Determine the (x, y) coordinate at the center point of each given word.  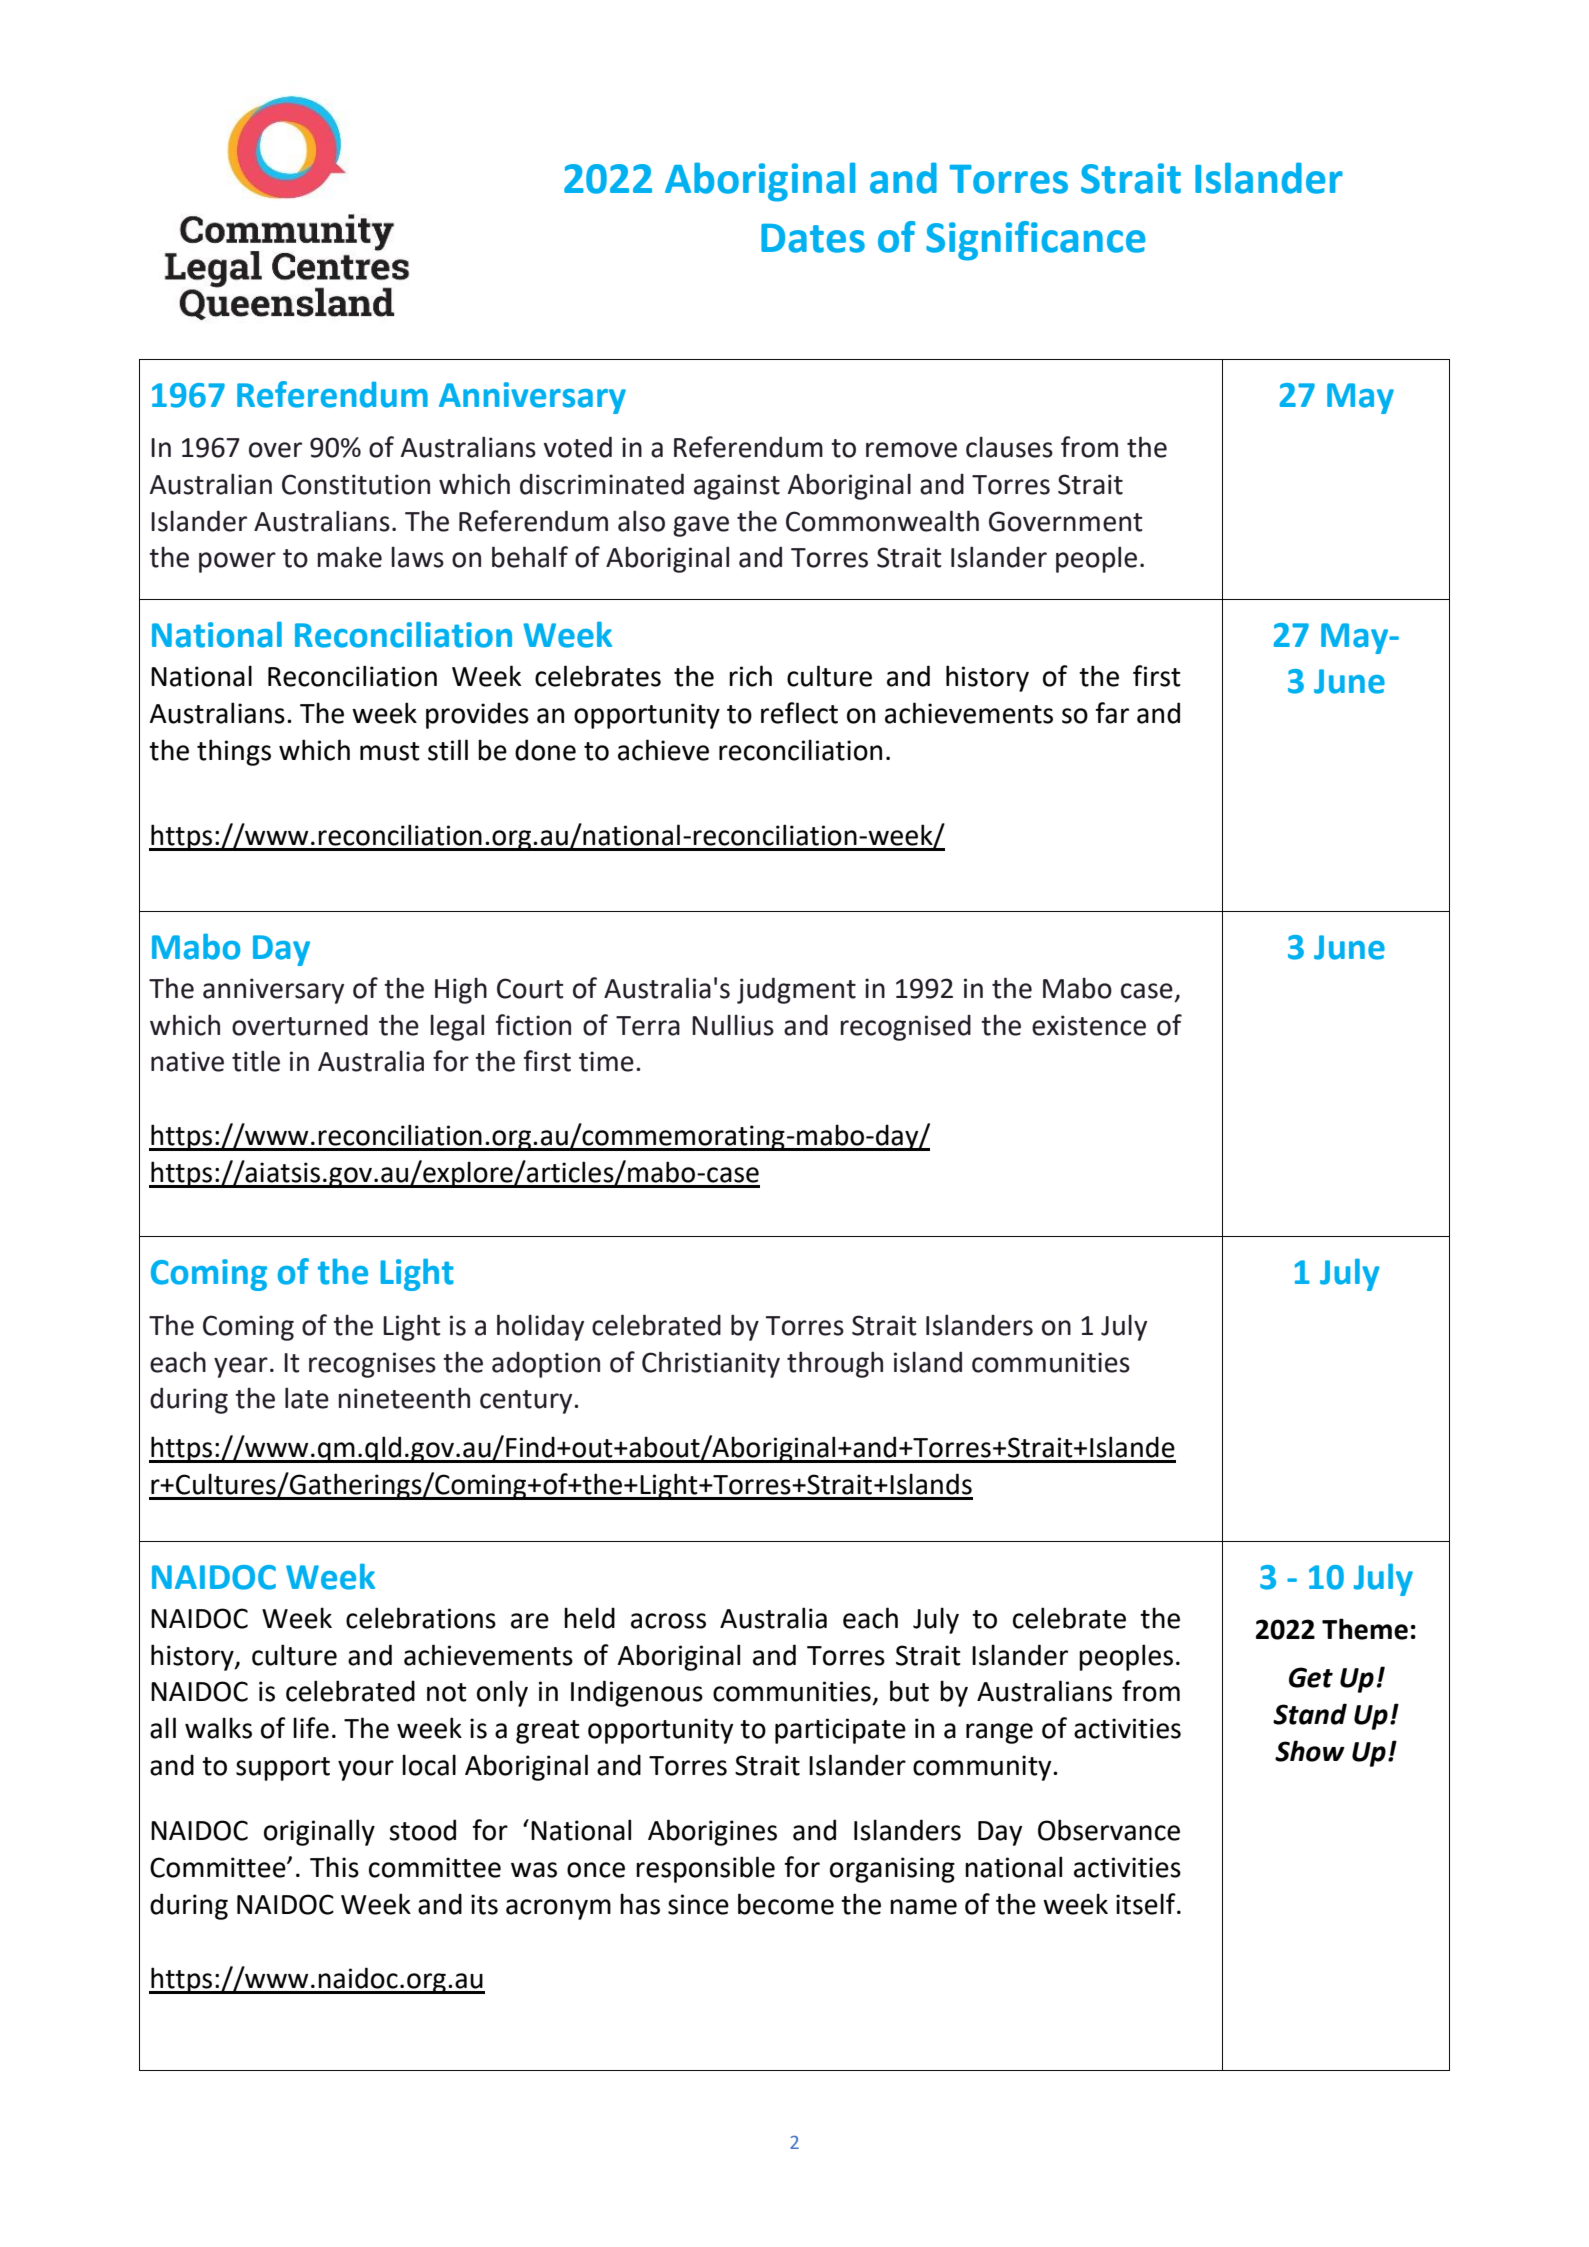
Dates (813, 238)
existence (1089, 1025)
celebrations (421, 1618)
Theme (1365, 1629)
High (461, 990)
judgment (796, 990)
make (350, 557)
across (668, 1621)
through (835, 1364)
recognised (906, 1028)
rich (750, 676)
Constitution (356, 484)
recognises (372, 1365)
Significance (1035, 241)
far (1112, 713)
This (334, 1867)
